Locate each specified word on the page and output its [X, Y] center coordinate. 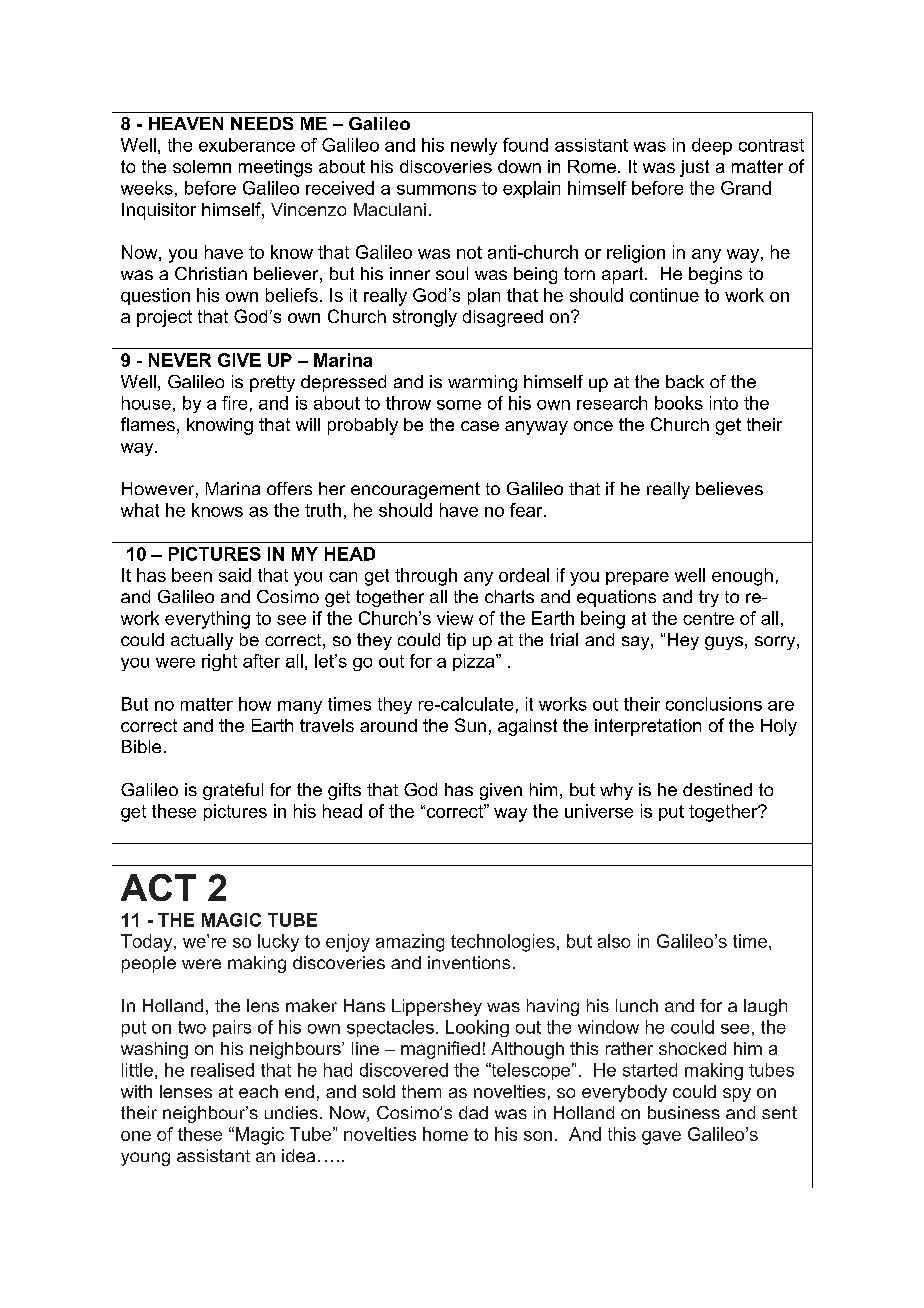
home [445, 1134]
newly [474, 146]
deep [712, 146]
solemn [202, 166]
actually [202, 641]
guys [724, 643]
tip [456, 641]
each [258, 1091]
